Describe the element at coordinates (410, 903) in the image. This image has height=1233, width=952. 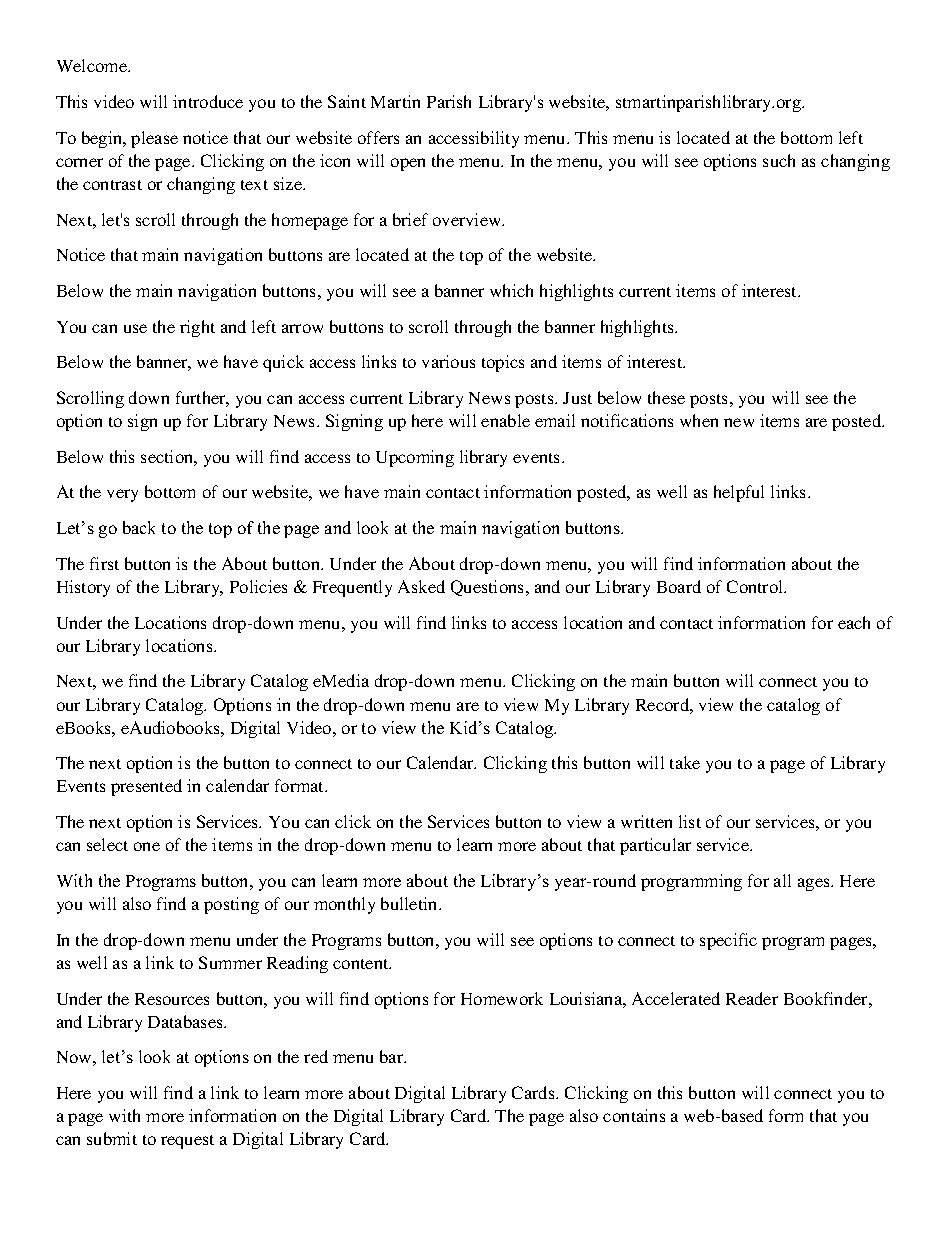
I see `bulletin` at that location.
